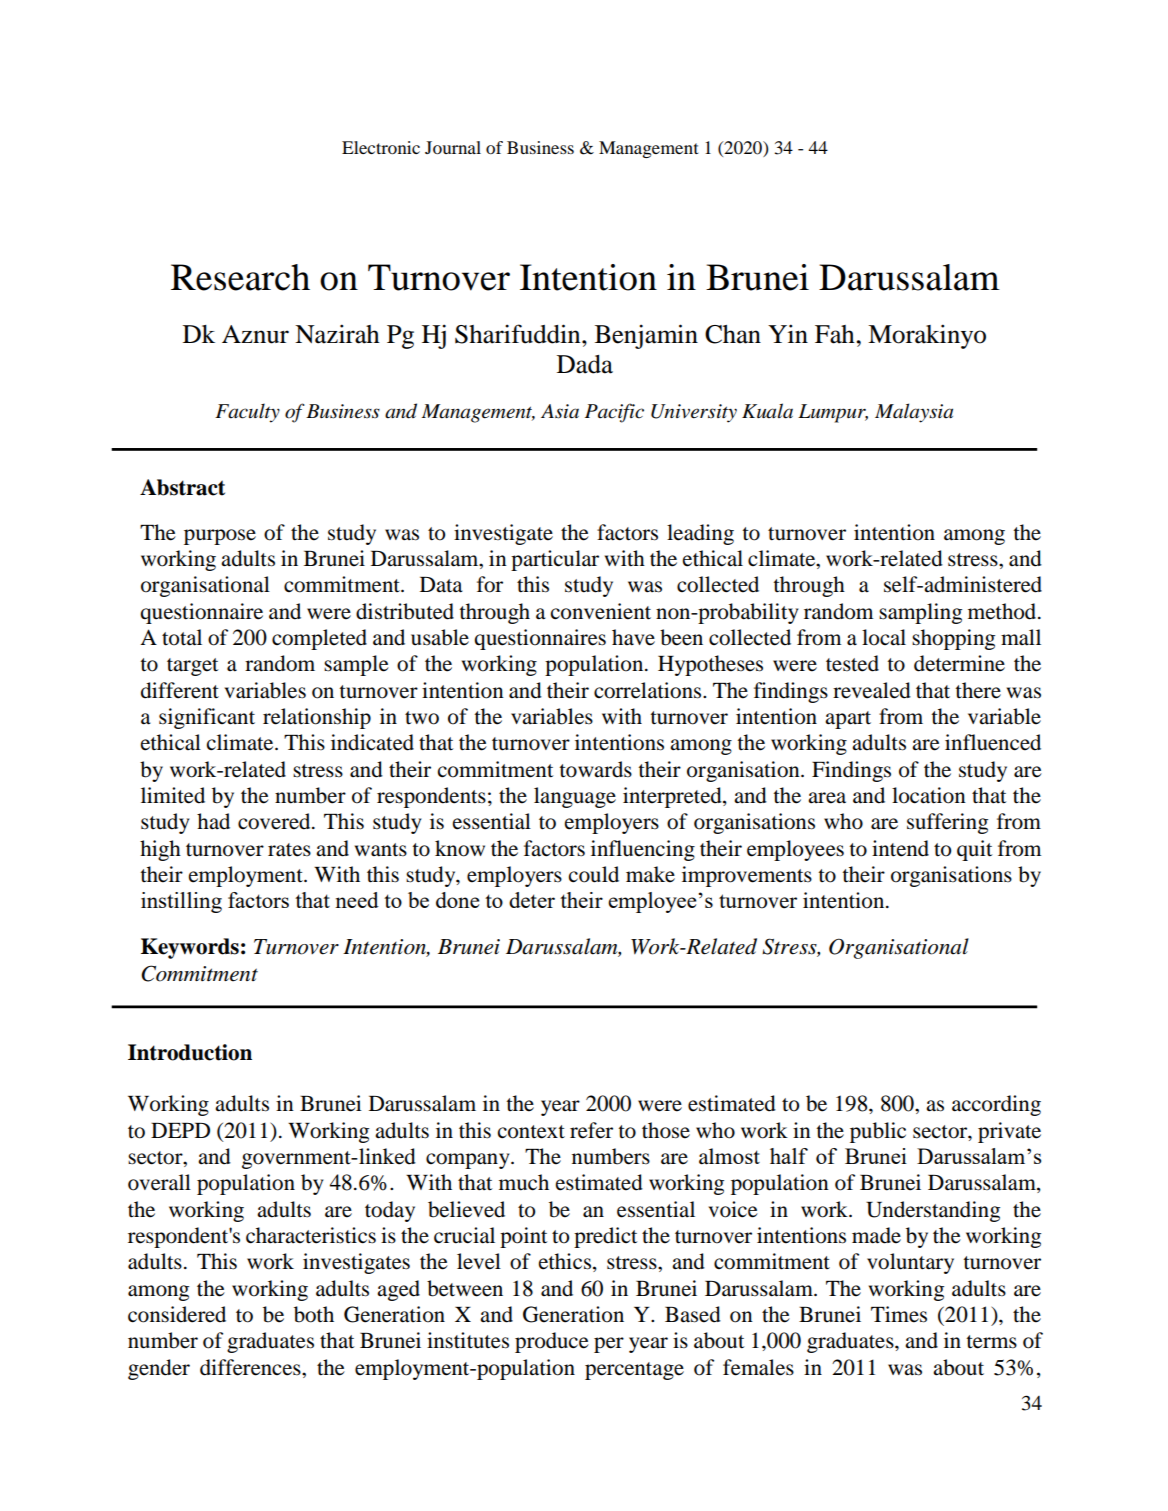  What do you see at coordinates (552, 1342) in the screenshot?
I see `produce` at bounding box center [552, 1342].
